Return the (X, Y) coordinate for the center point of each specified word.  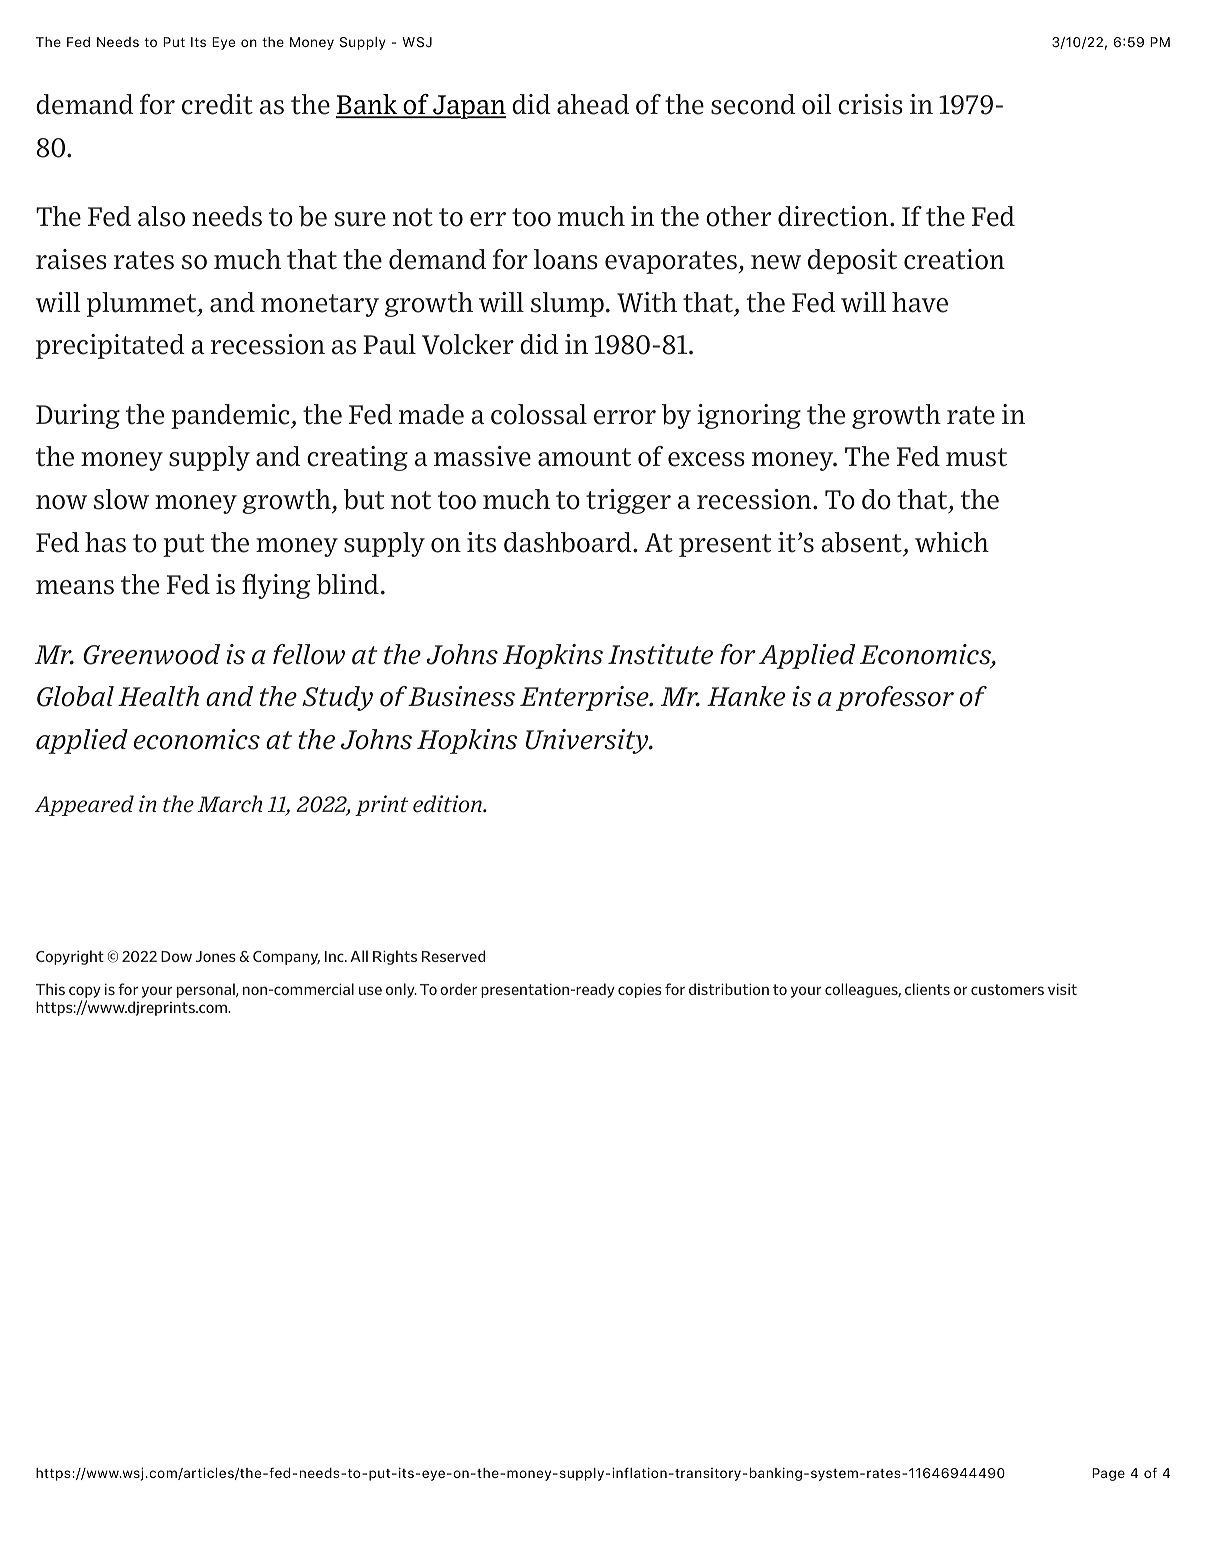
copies (640, 991)
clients (927, 989)
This (50, 989)
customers (1007, 989)
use (370, 990)
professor (895, 698)
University (588, 741)
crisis (870, 104)
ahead (593, 104)
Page (1108, 1474)
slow (121, 499)
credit (217, 104)
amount (584, 457)
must (976, 457)
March (230, 804)
